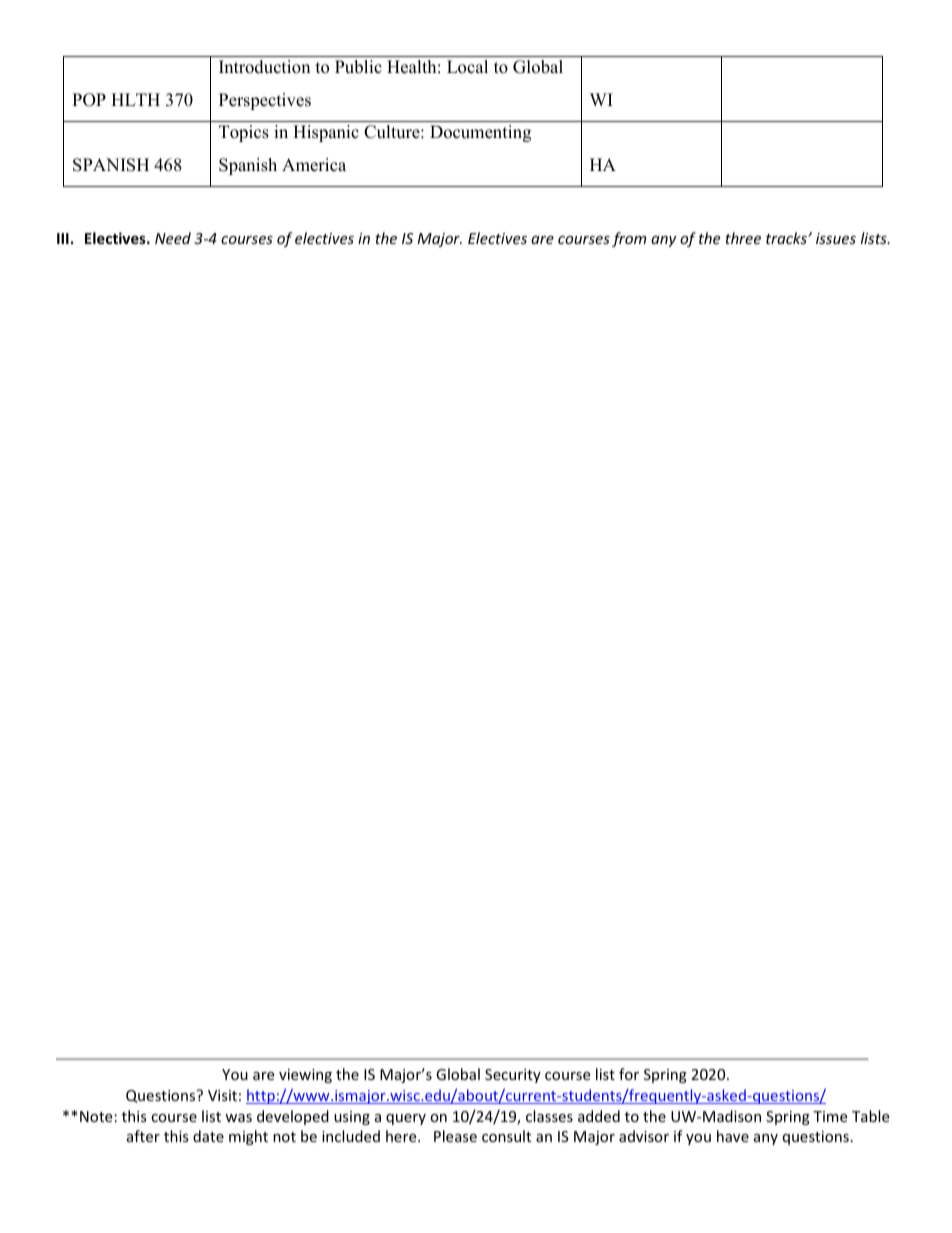 The height and width of the page is (1233, 952). I want to click on Security, so click(513, 1076).
